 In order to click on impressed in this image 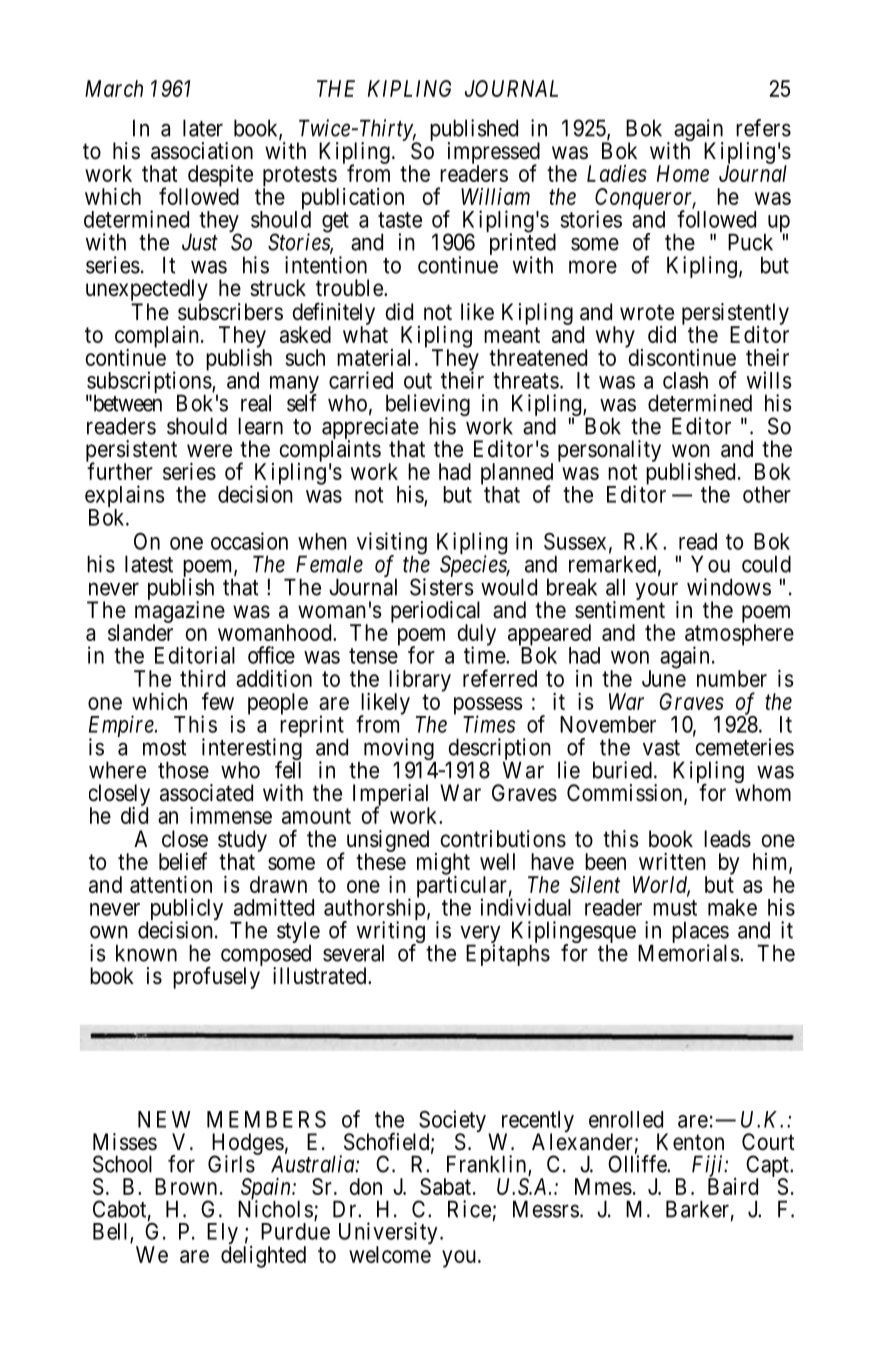, I will do `click(494, 154)`.
